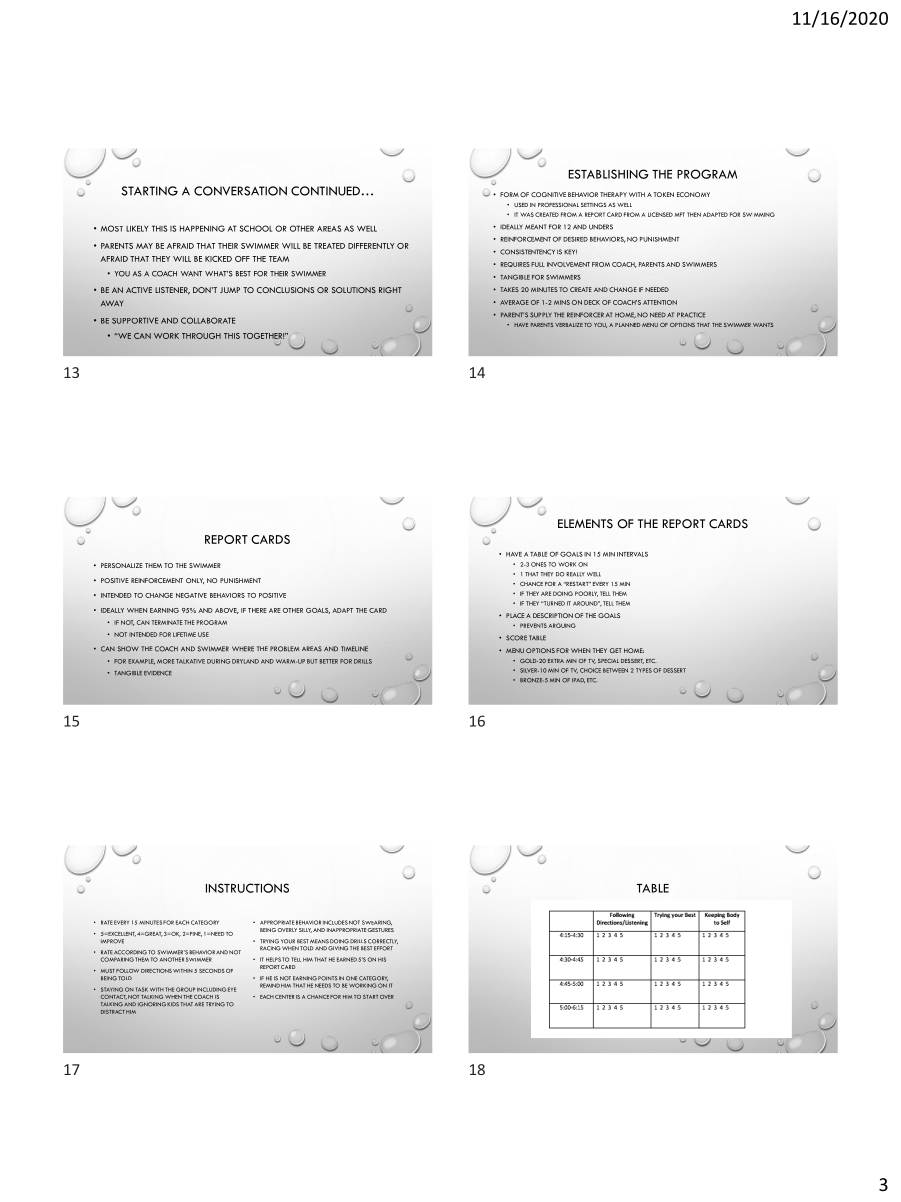 The height and width of the screenshot is (1202, 901). Describe the element at coordinates (509, 194) in the screenshot. I see `FORM` at that location.
